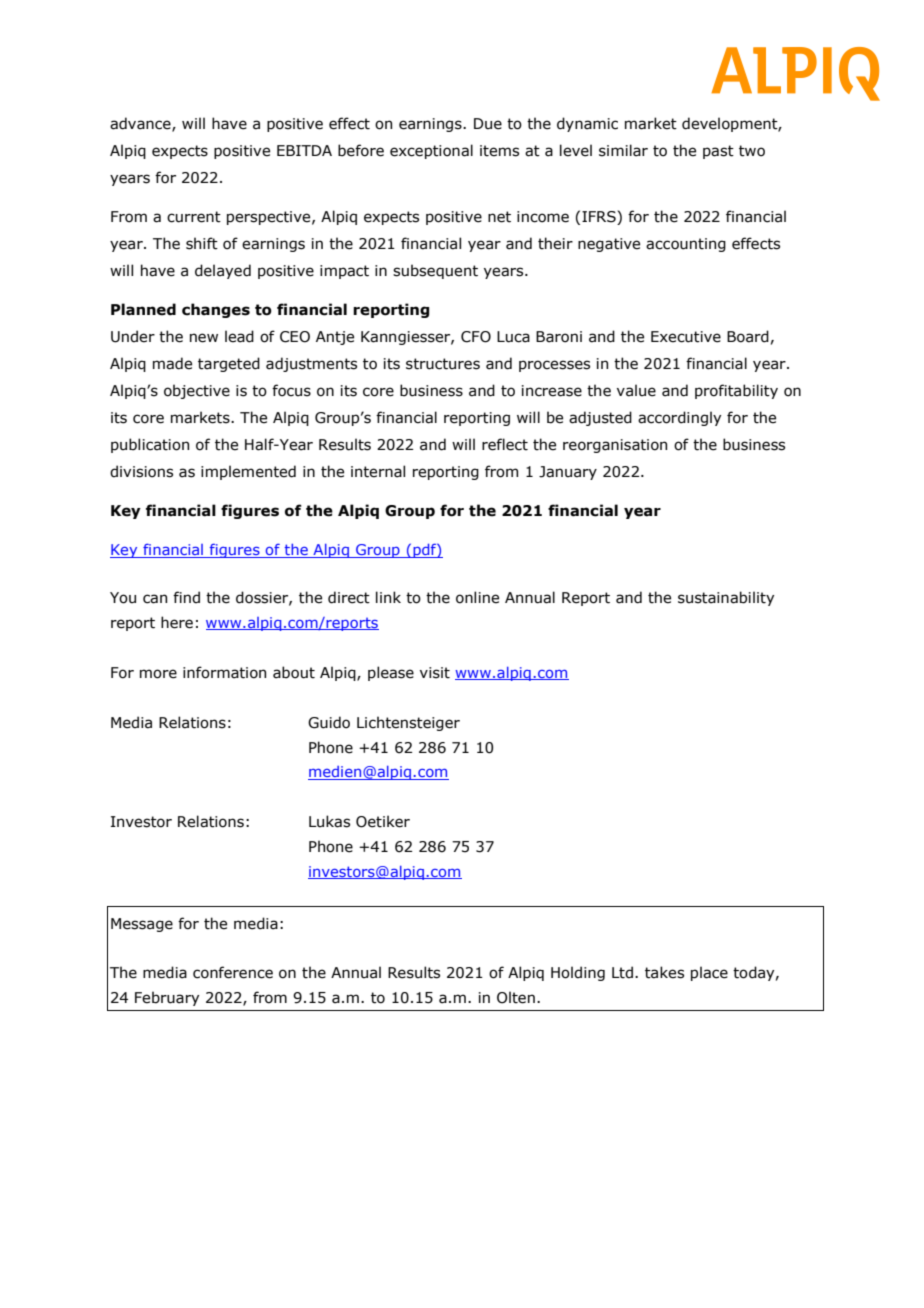 The height and width of the screenshot is (1308, 924). Describe the element at coordinates (477, 597) in the screenshot. I see `online` at that location.
